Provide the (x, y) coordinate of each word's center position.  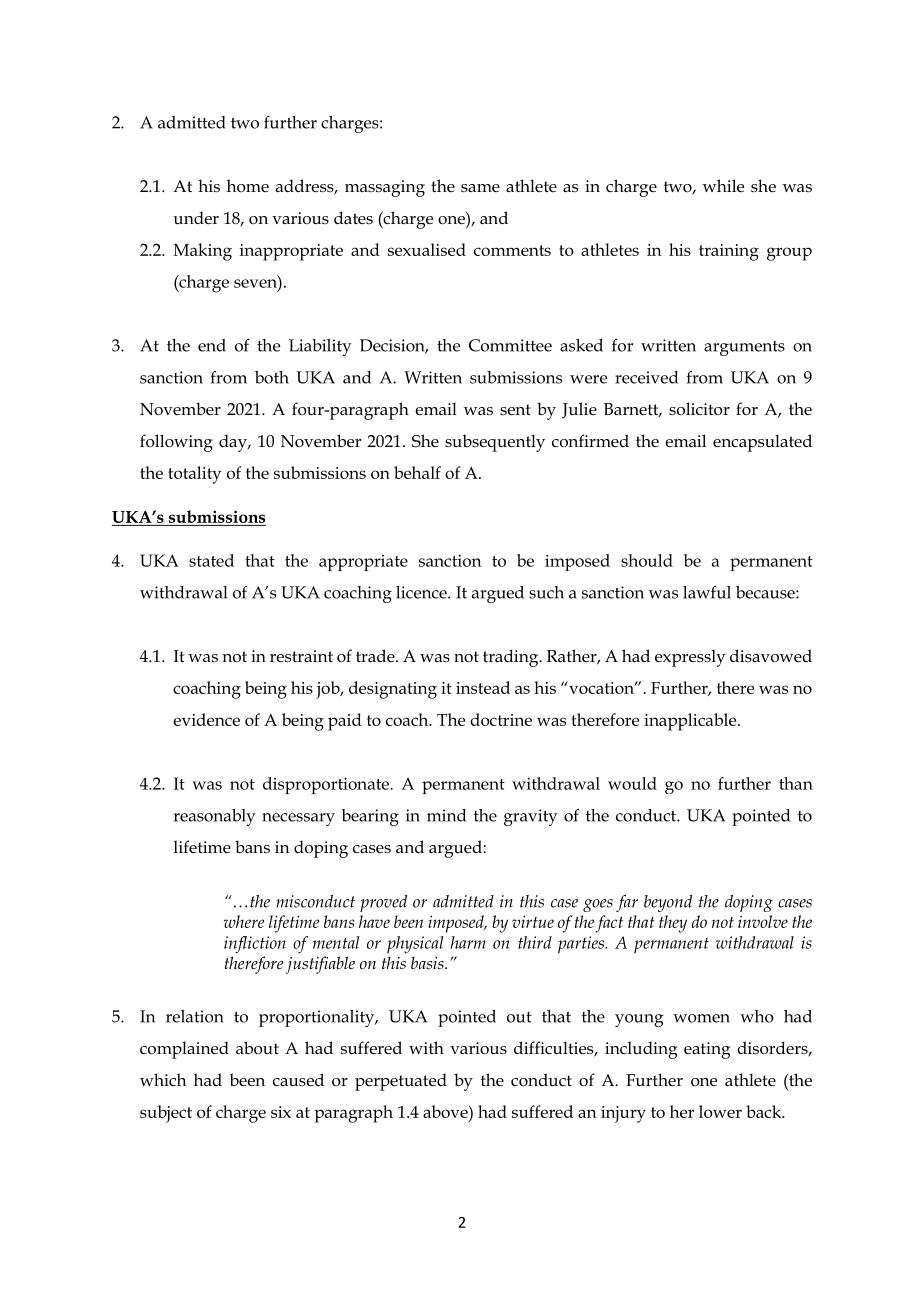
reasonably (215, 817)
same (480, 188)
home (248, 185)
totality (194, 475)
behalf (417, 472)
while (723, 186)
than (796, 783)
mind (446, 815)
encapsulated (762, 443)
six (281, 1112)
